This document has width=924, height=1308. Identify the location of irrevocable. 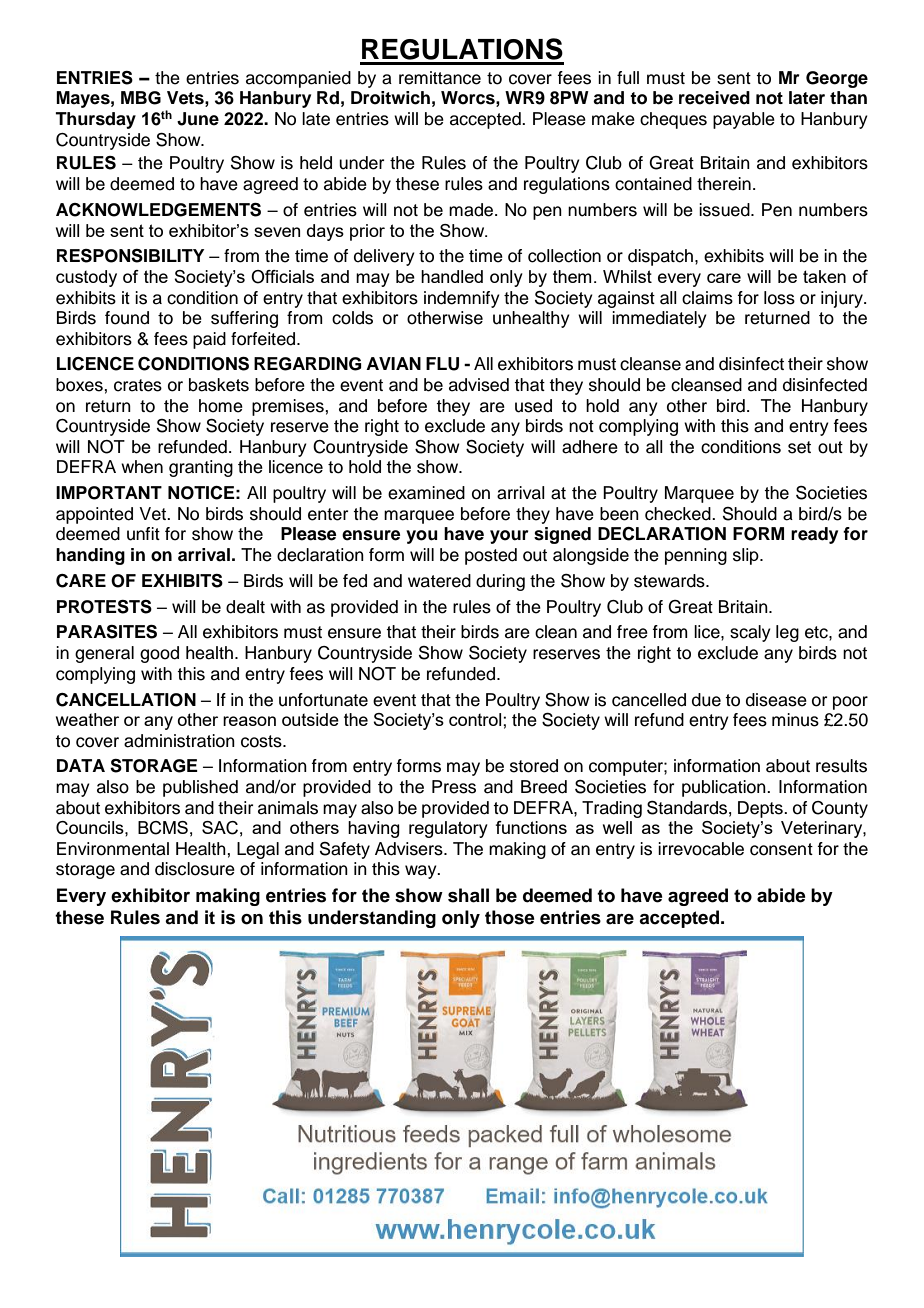
(701, 849).
